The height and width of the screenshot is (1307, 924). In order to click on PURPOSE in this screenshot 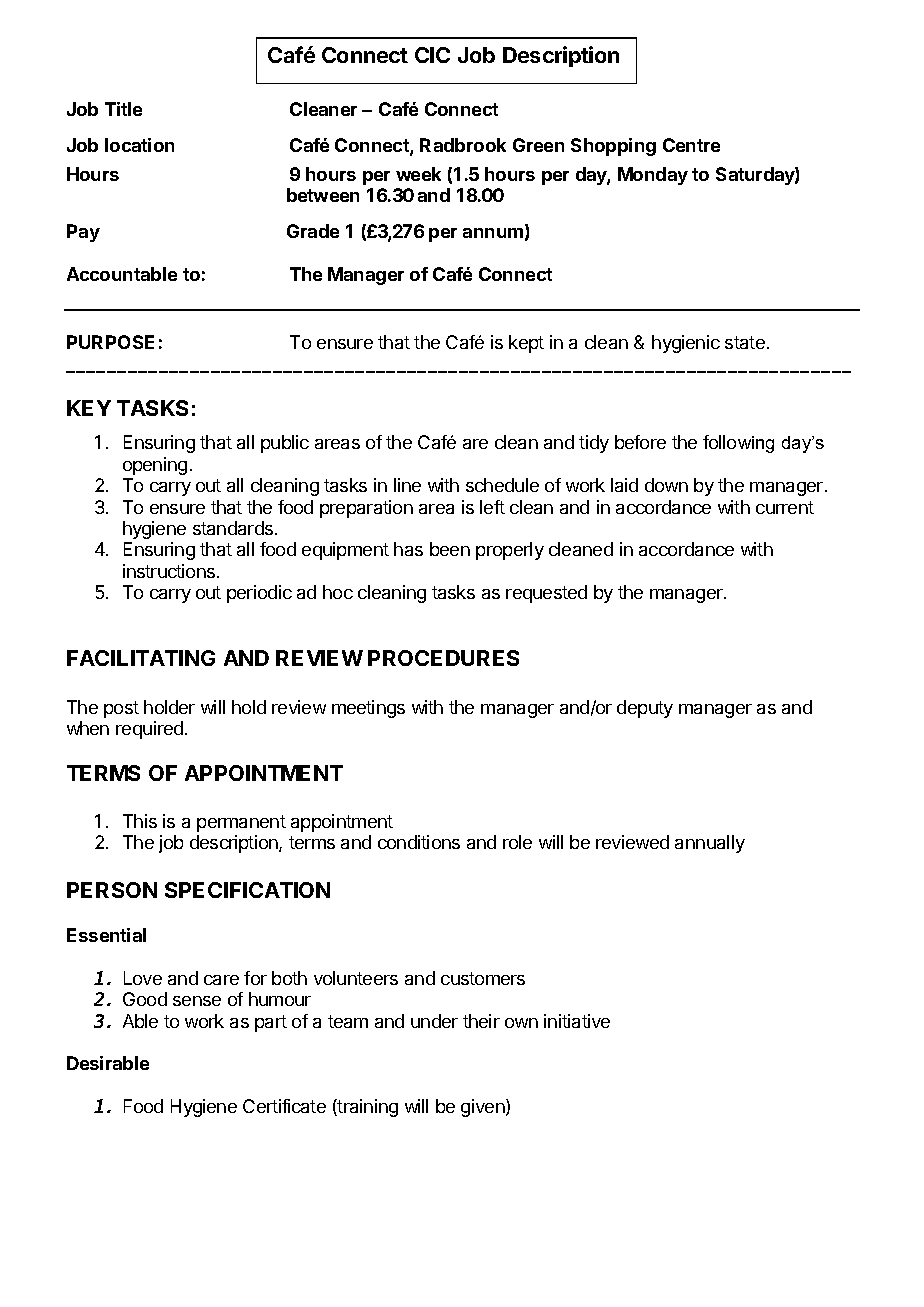, I will do `click(110, 342)`.
